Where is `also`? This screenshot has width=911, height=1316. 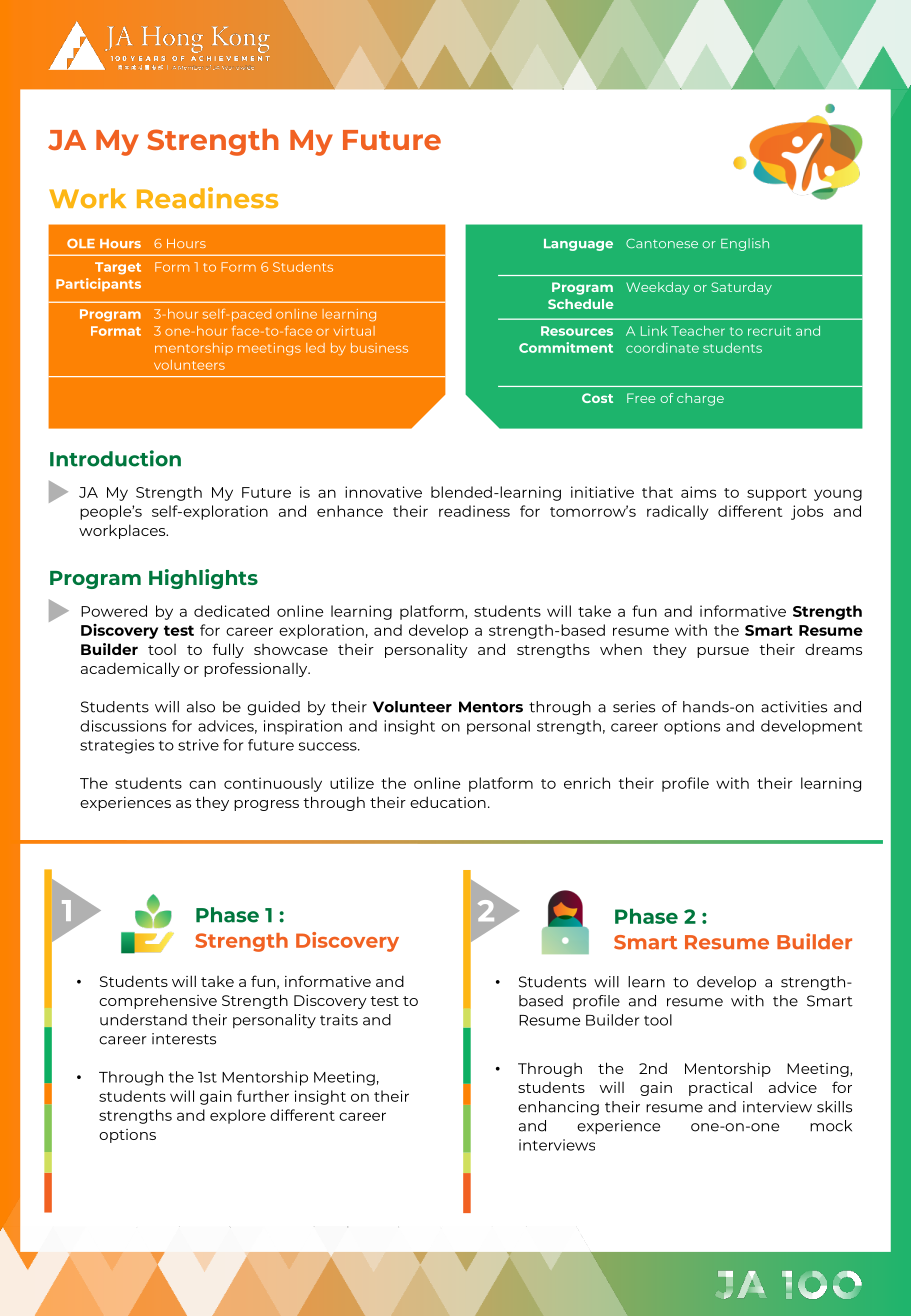 also is located at coordinates (201, 707).
